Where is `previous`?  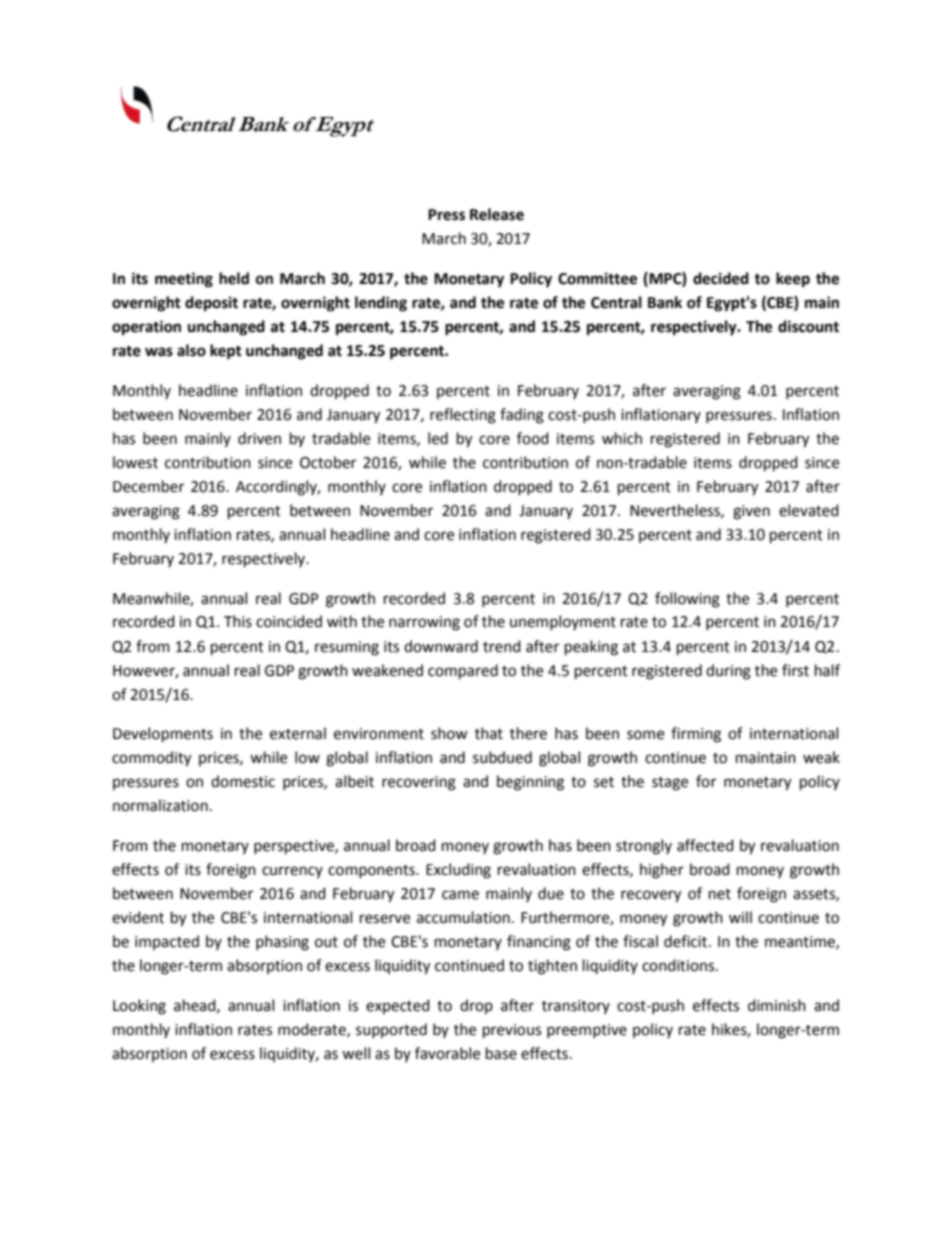 previous is located at coordinates (512, 1031).
